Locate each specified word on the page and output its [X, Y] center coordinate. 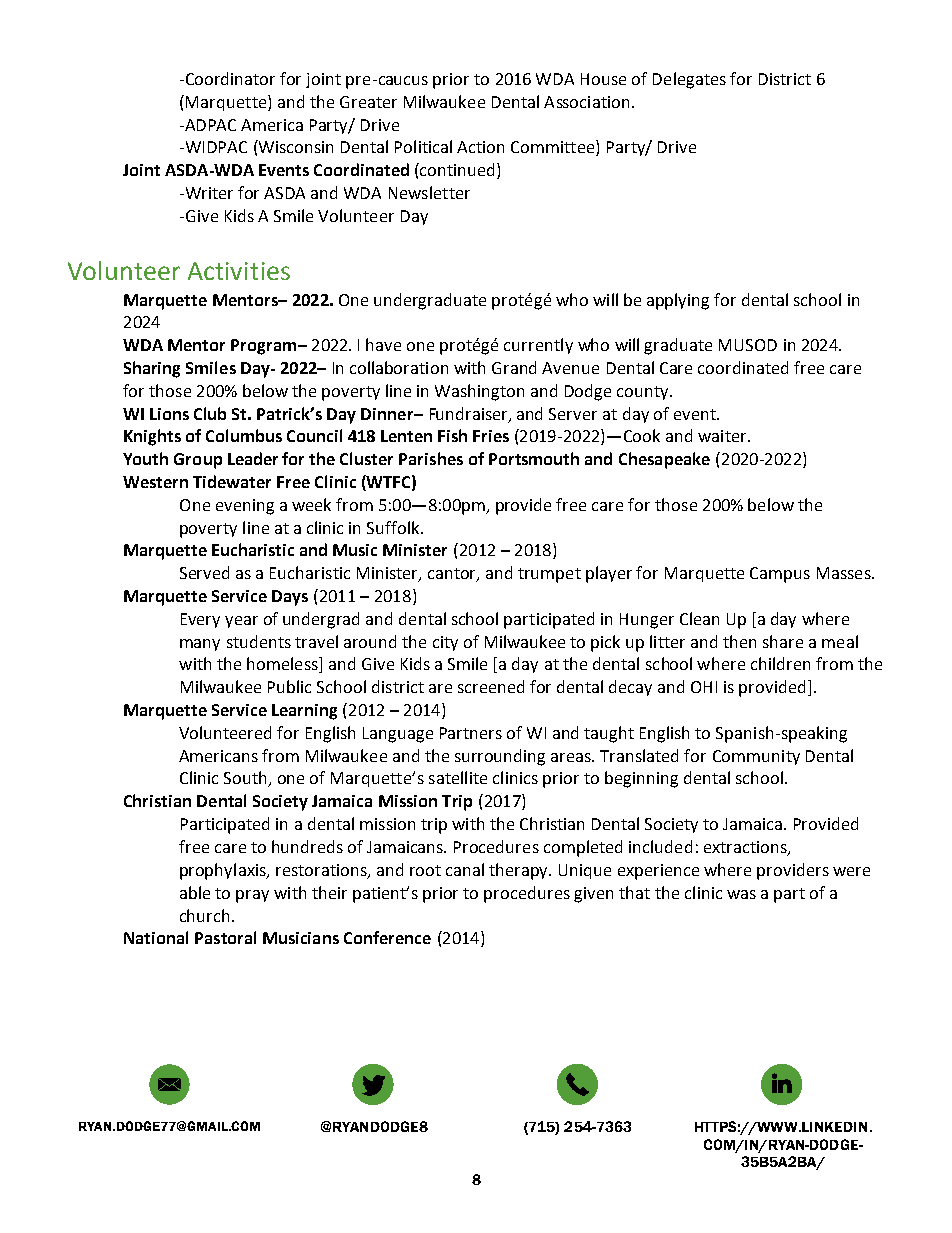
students [259, 641]
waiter [723, 436]
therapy [520, 871]
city [445, 643]
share [783, 641]
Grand [514, 367]
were [851, 871]
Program [265, 347]
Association [586, 102]
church [204, 915]
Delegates [689, 80]
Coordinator [230, 78]
